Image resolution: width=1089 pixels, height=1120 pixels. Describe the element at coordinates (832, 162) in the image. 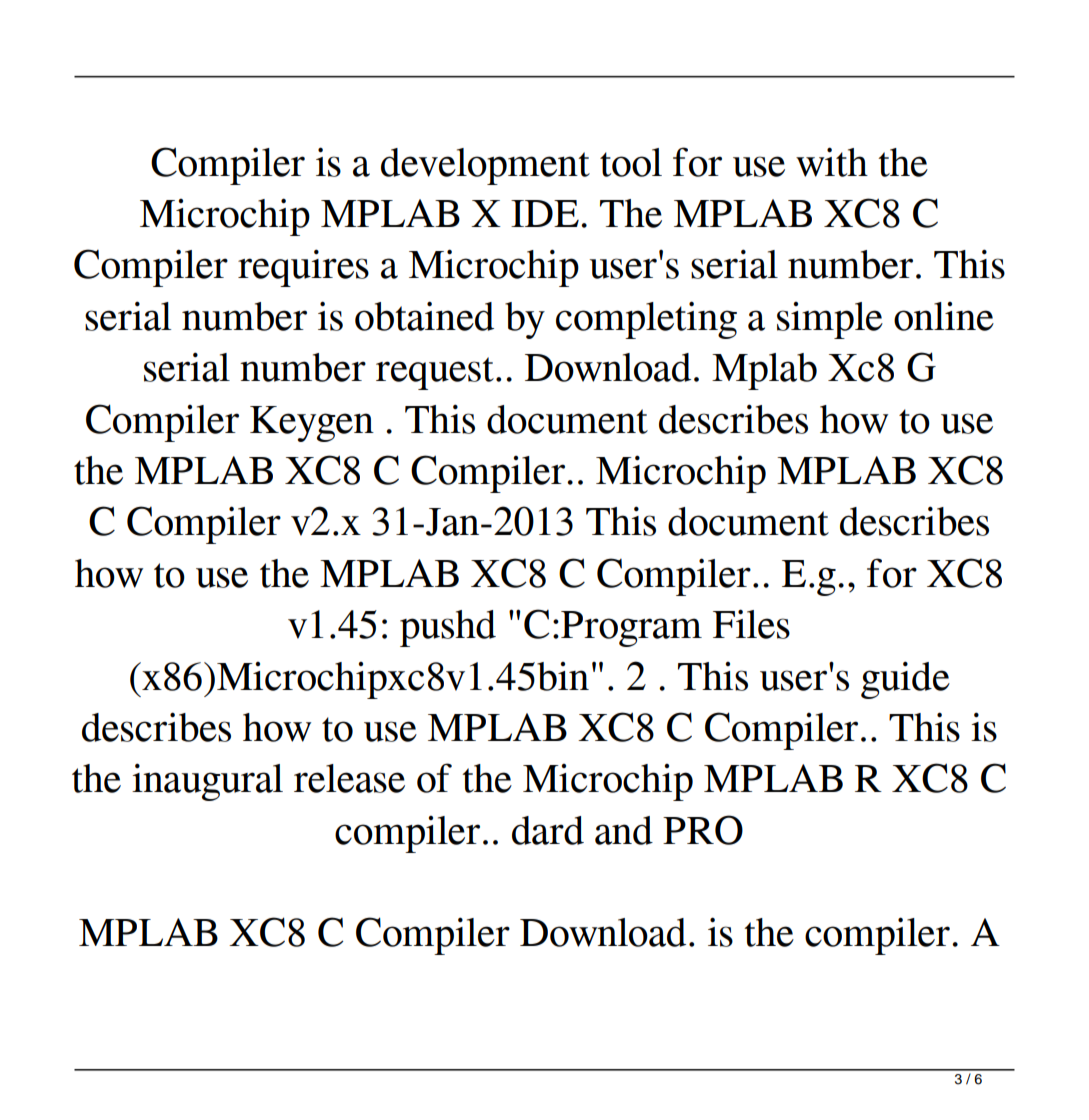

I see `with` at that location.
